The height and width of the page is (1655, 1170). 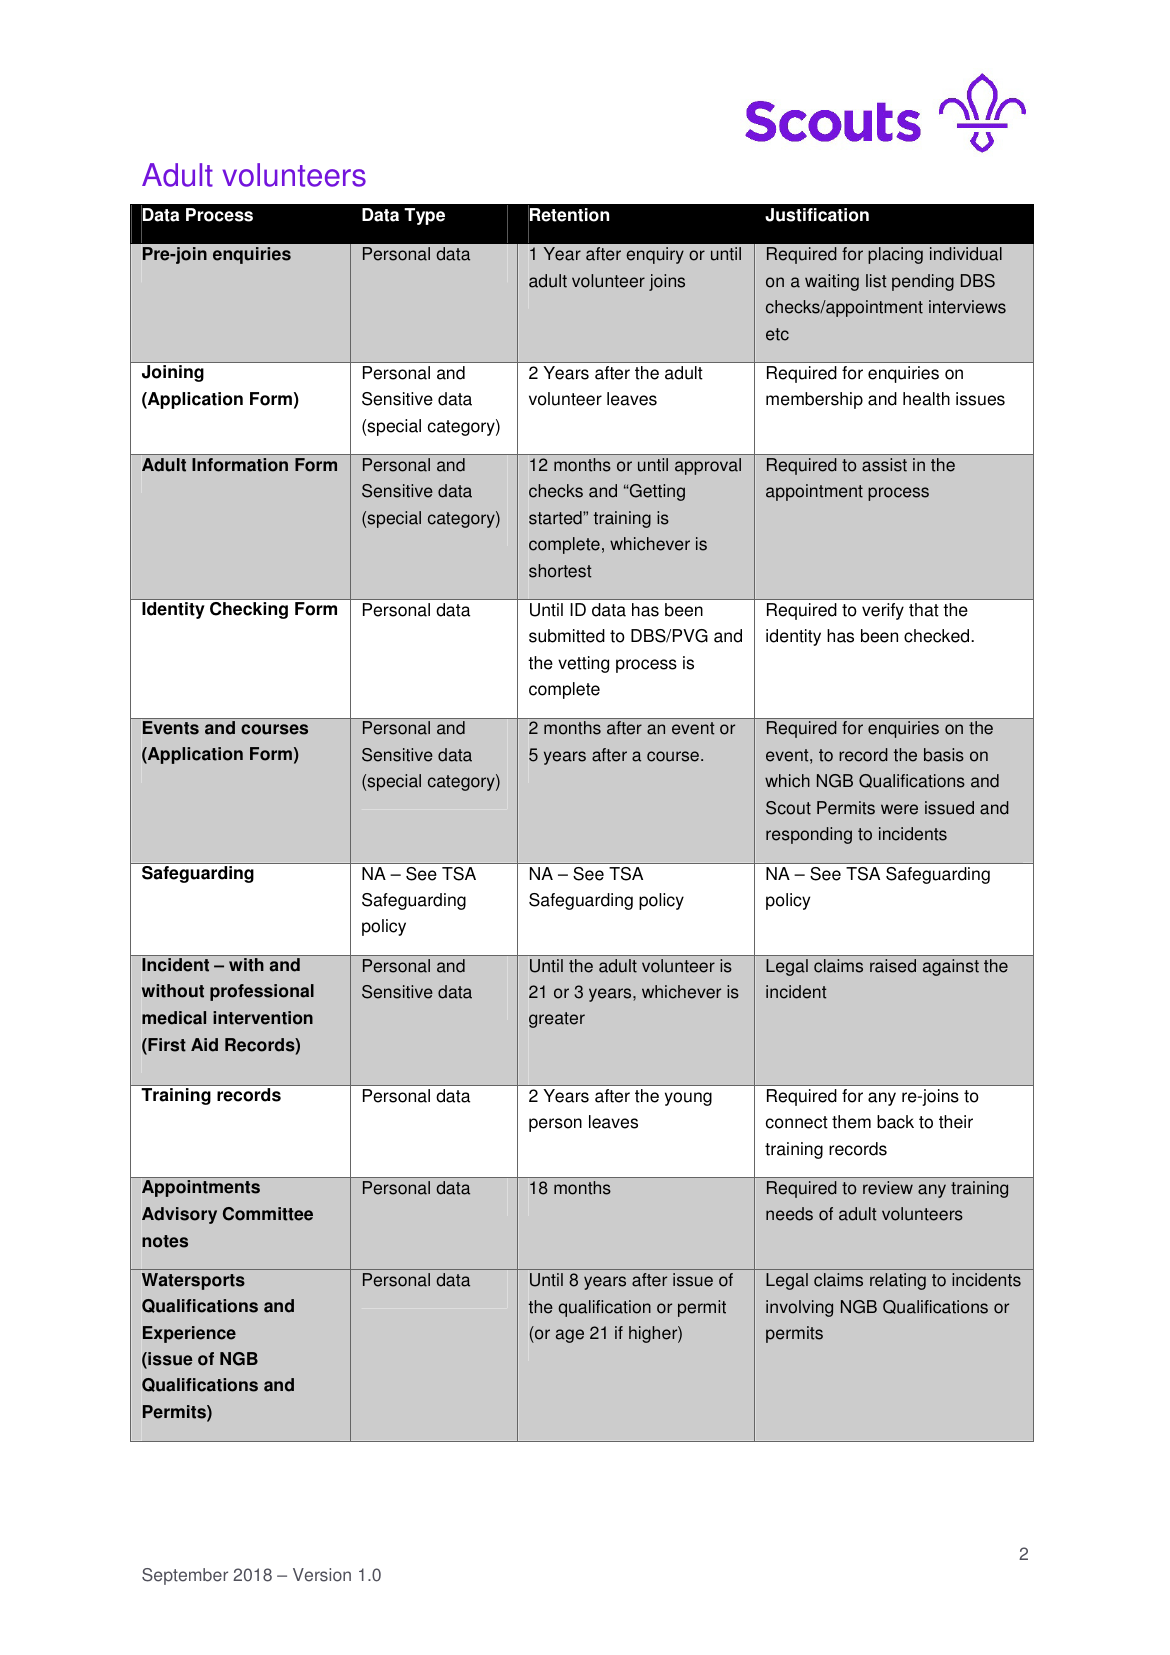 I want to click on professional, so click(x=262, y=992).
